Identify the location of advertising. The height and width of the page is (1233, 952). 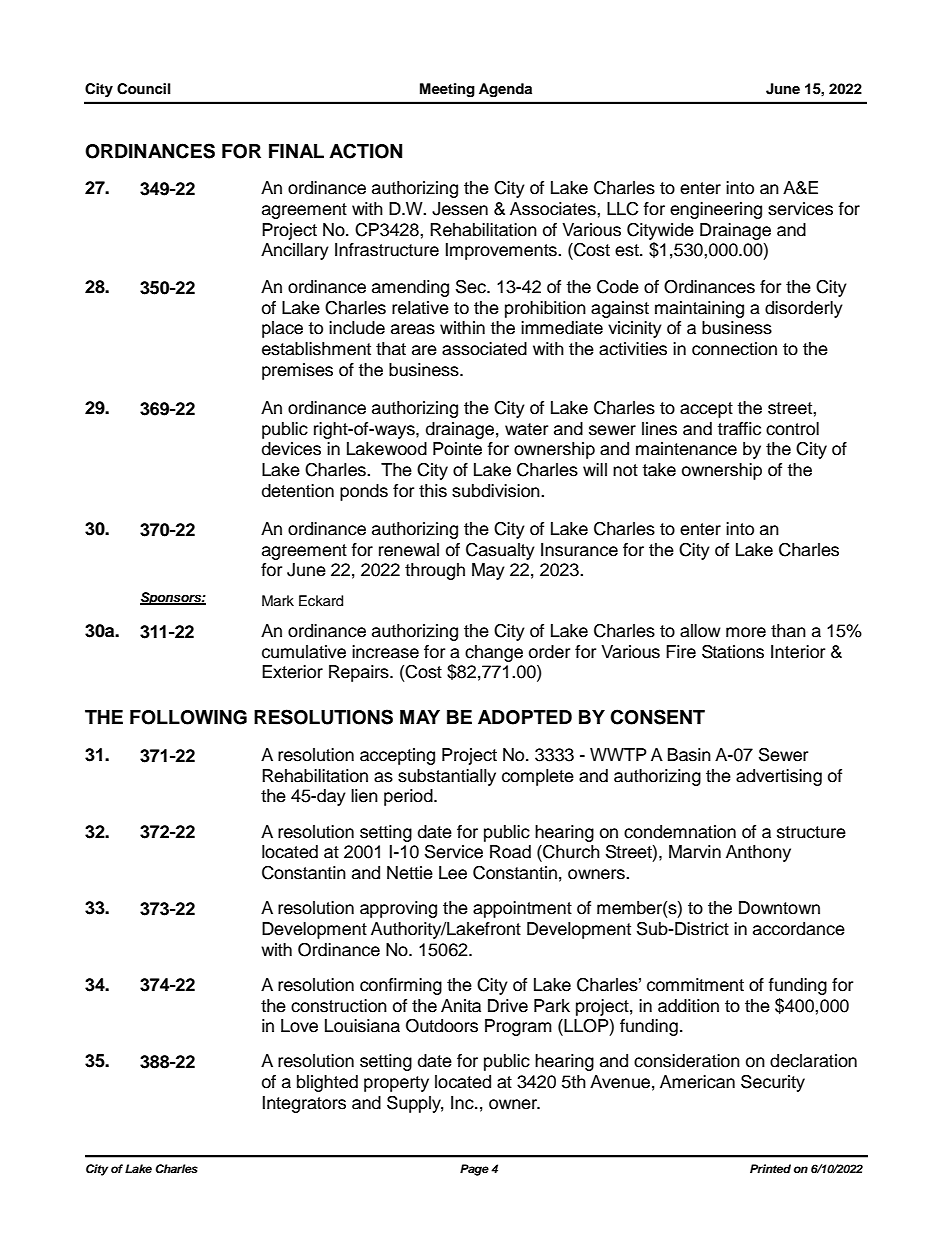
(779, 777).
